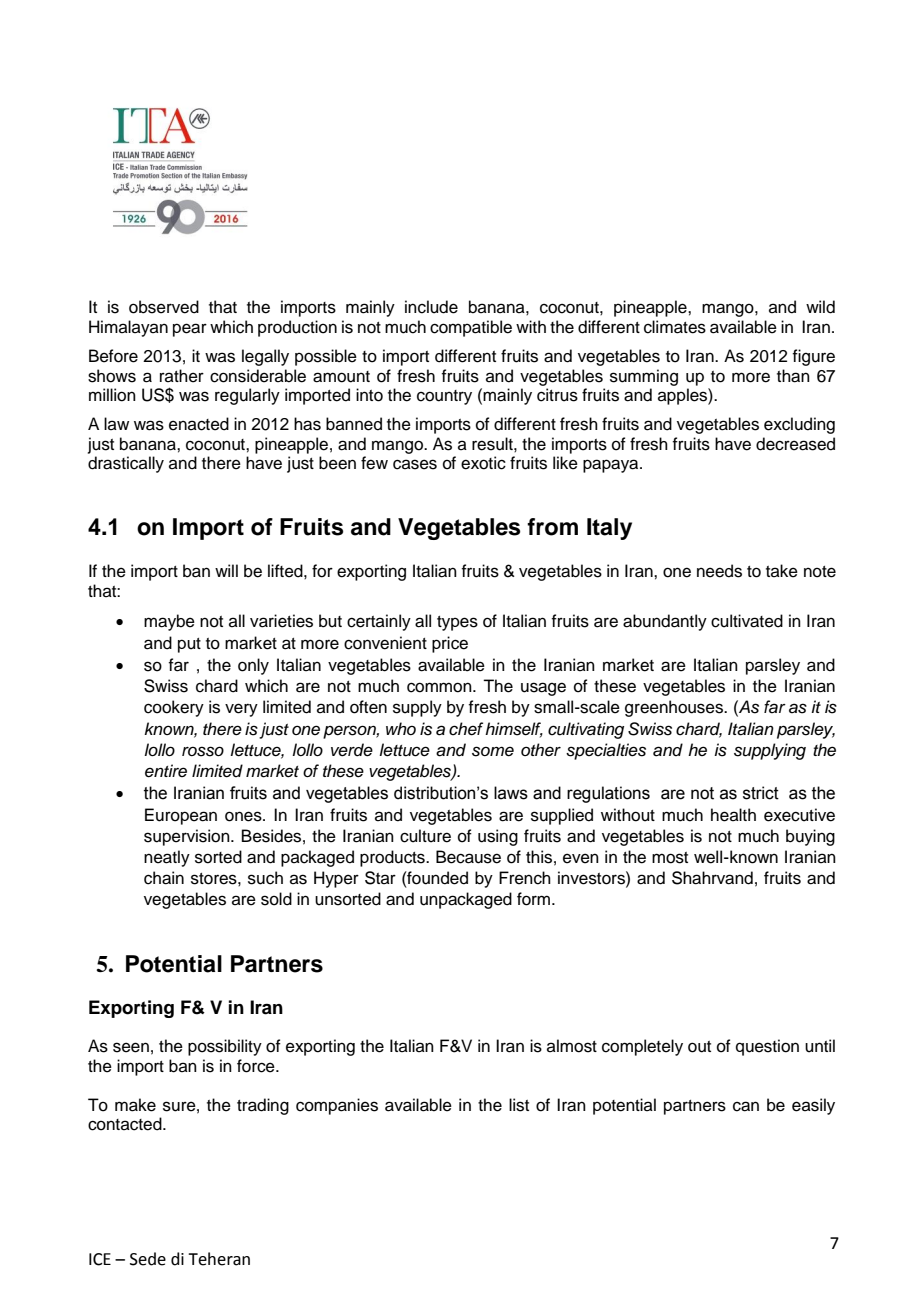 The height and width of the page is (1309, 924). Describe the element at coordinates (225, 1047) in the page. I see `possibility` at that location.
